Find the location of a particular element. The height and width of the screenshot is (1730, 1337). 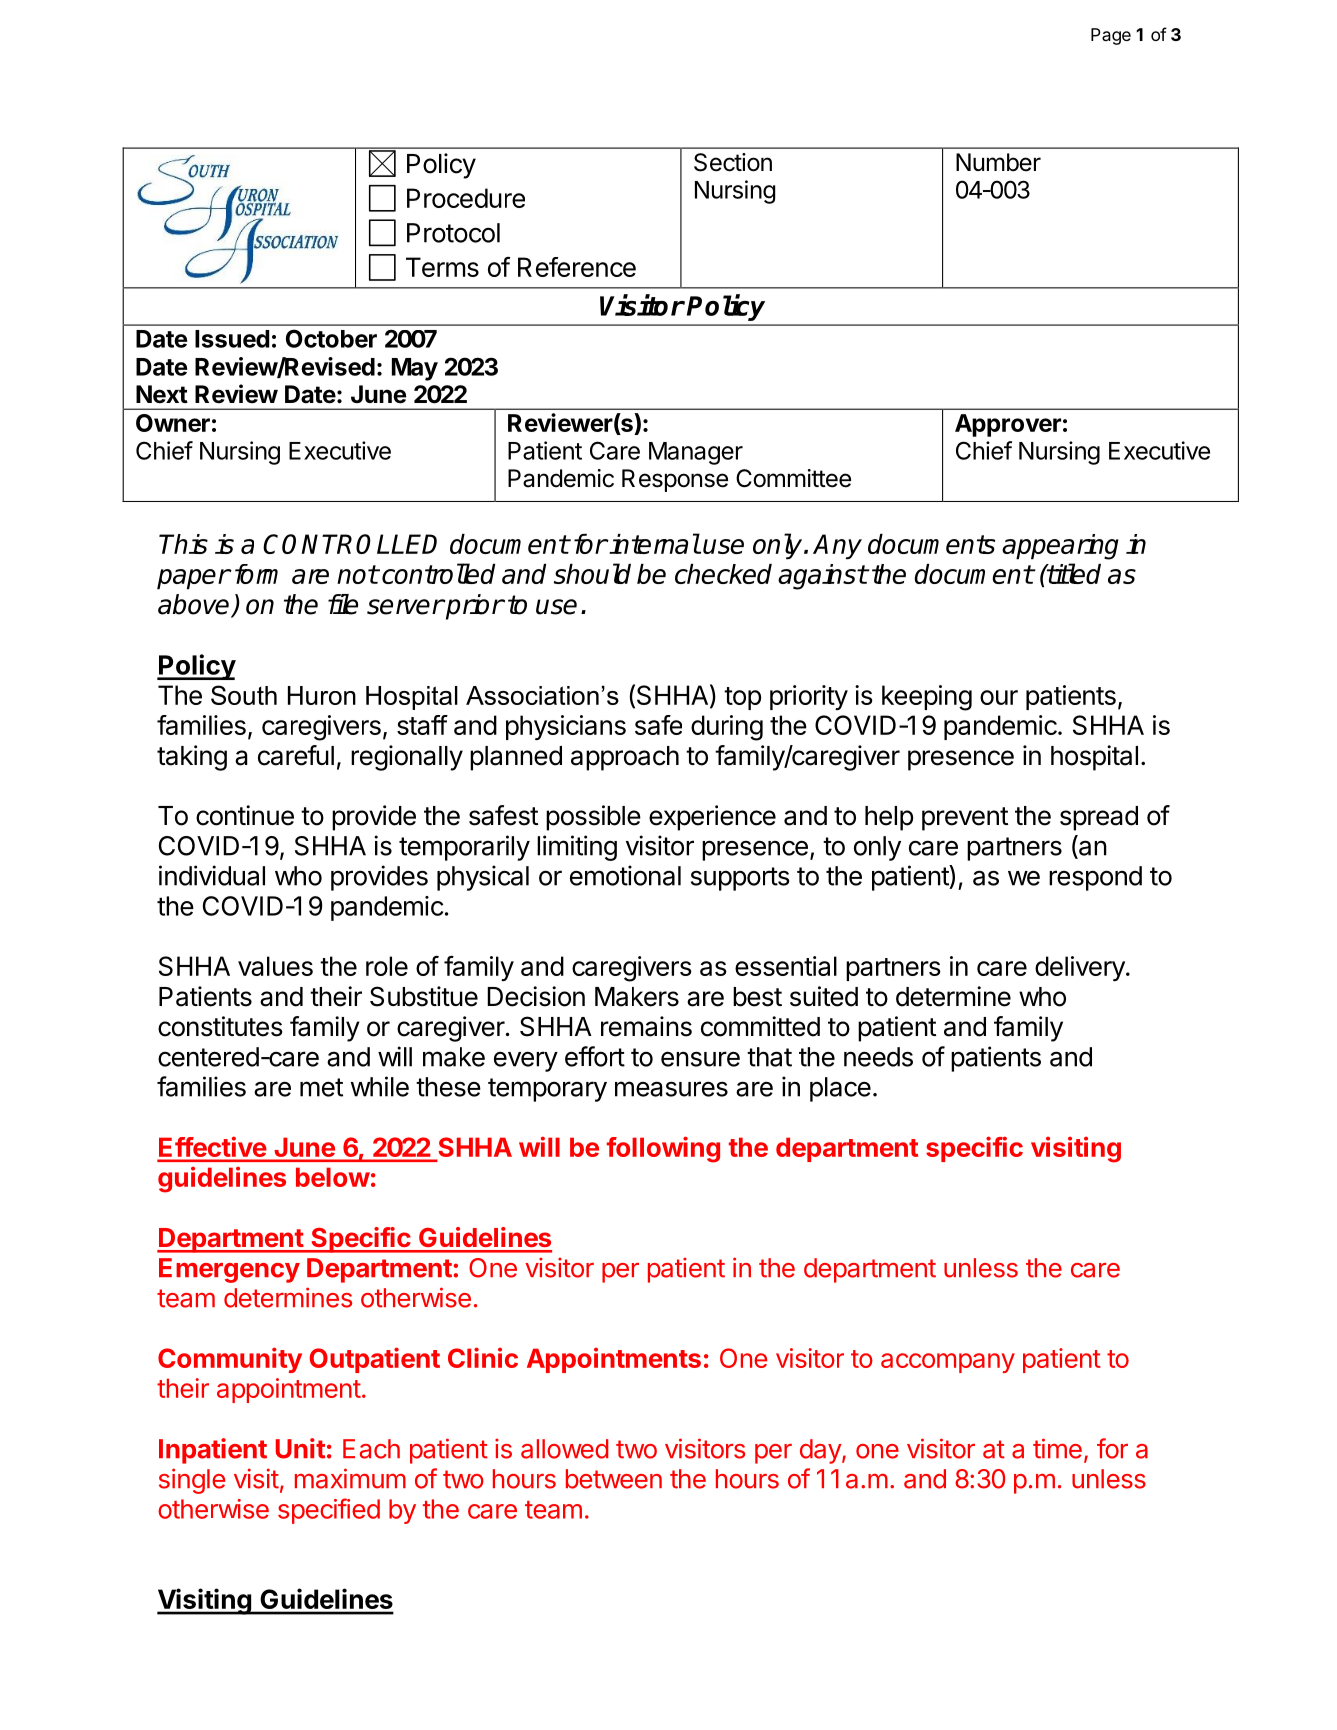

needs is located at coordinates (878, 1057).
